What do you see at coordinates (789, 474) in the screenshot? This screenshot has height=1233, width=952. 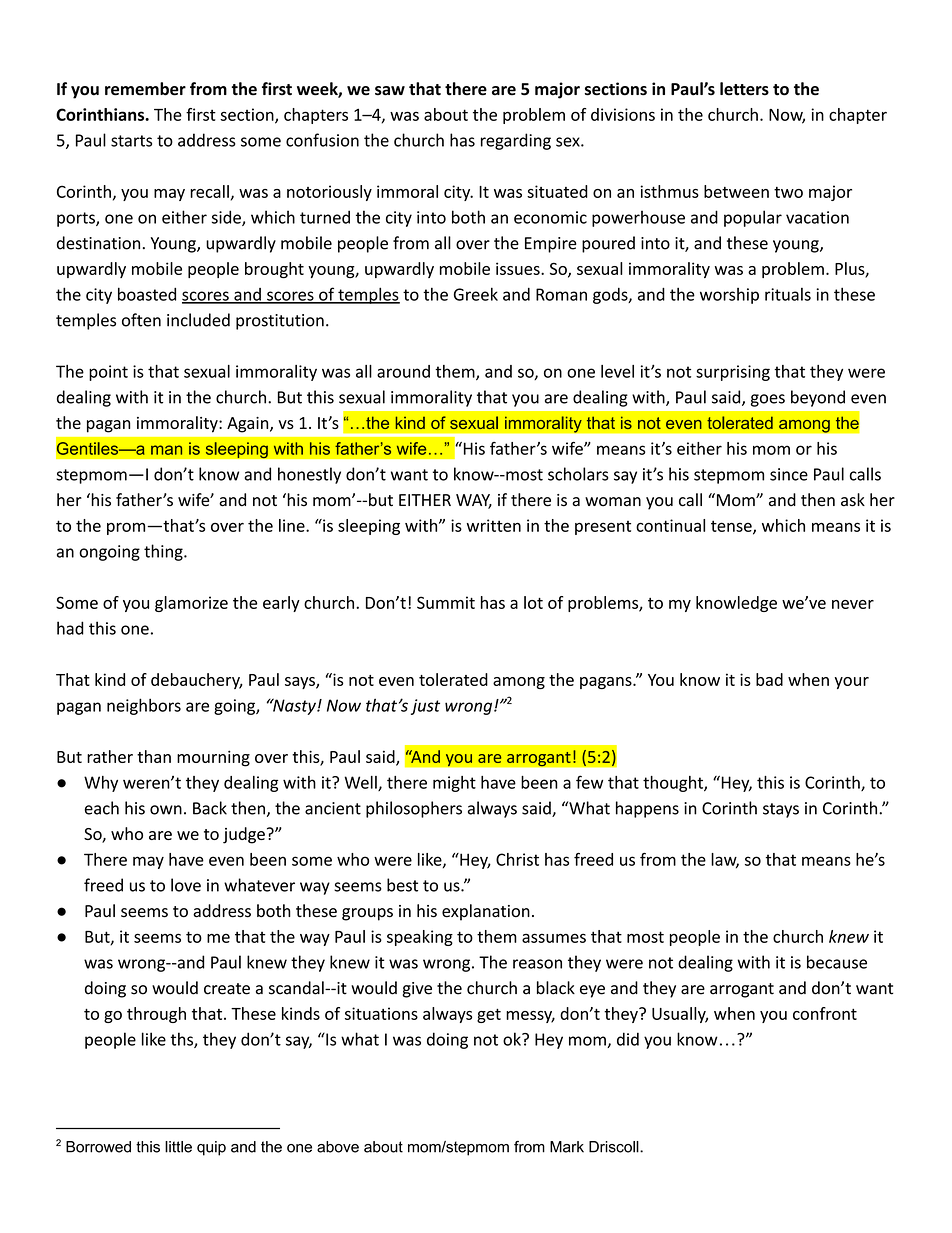 I see `since` at bounding box center [789, 474].
